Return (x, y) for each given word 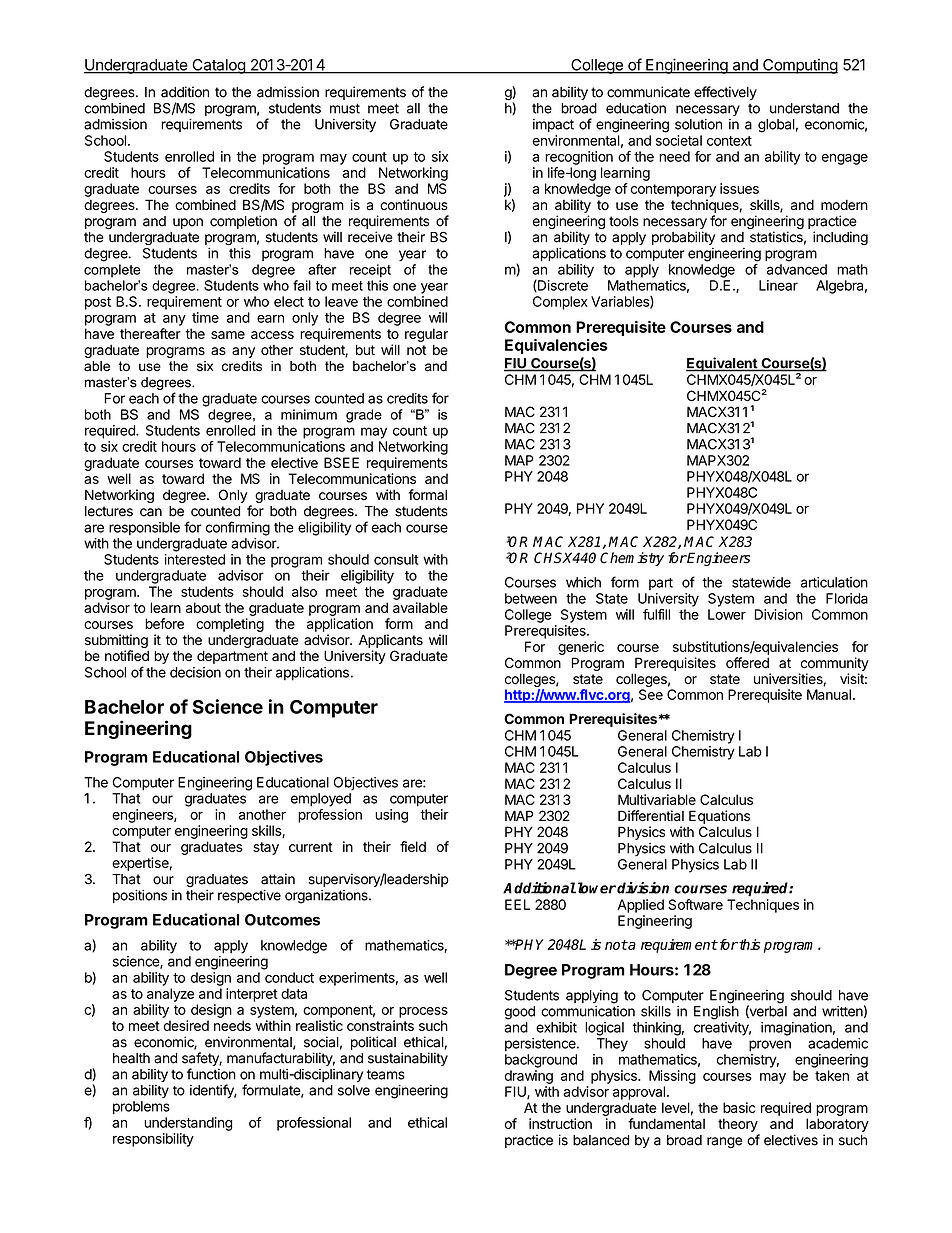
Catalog (218, 66)
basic (739, 1107)
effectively (725, 93)
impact (553, 125)
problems (141, 1108)
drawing (529, 1077)
